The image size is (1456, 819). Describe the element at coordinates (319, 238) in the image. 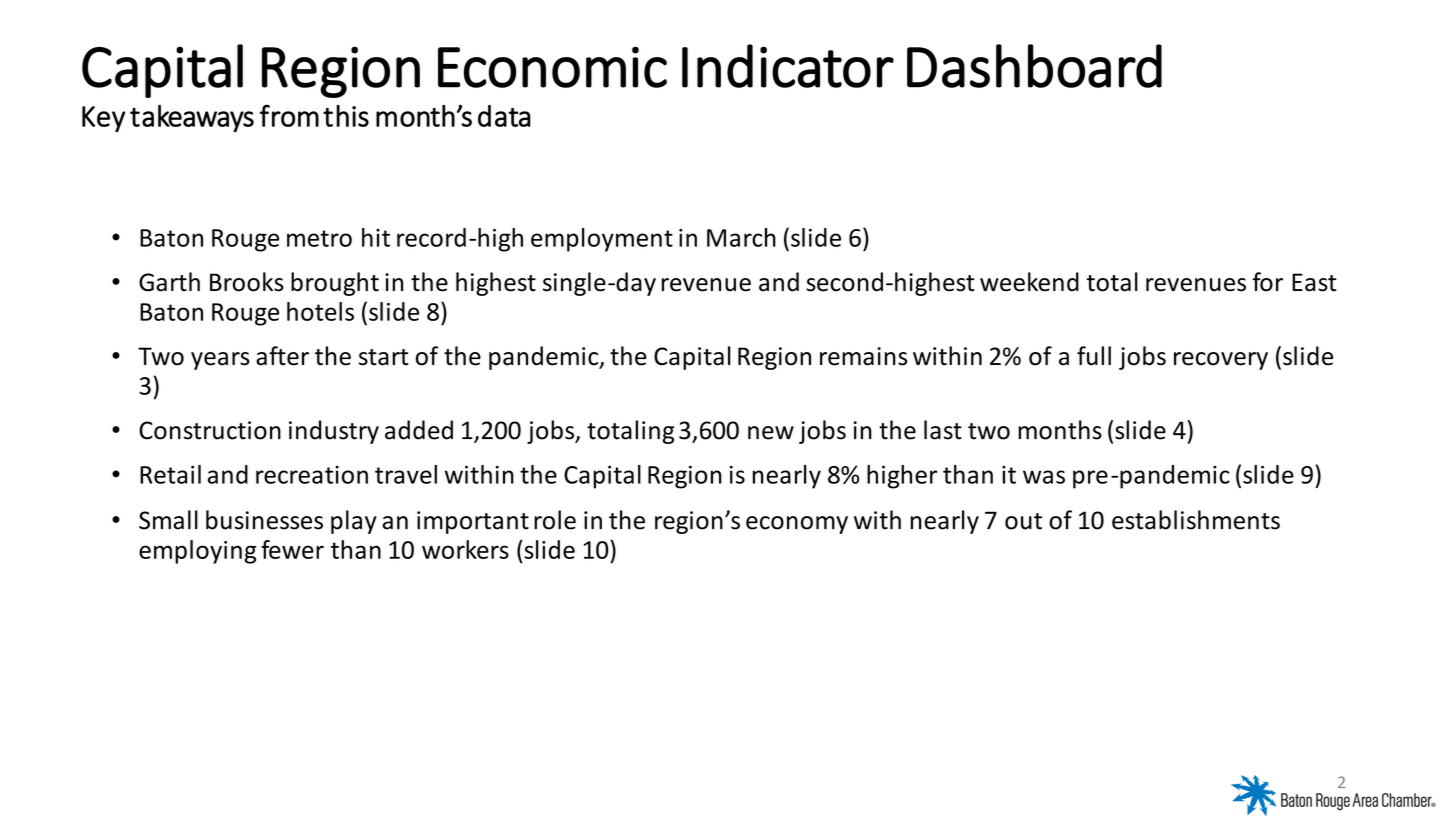

I see `metro` at that location.
